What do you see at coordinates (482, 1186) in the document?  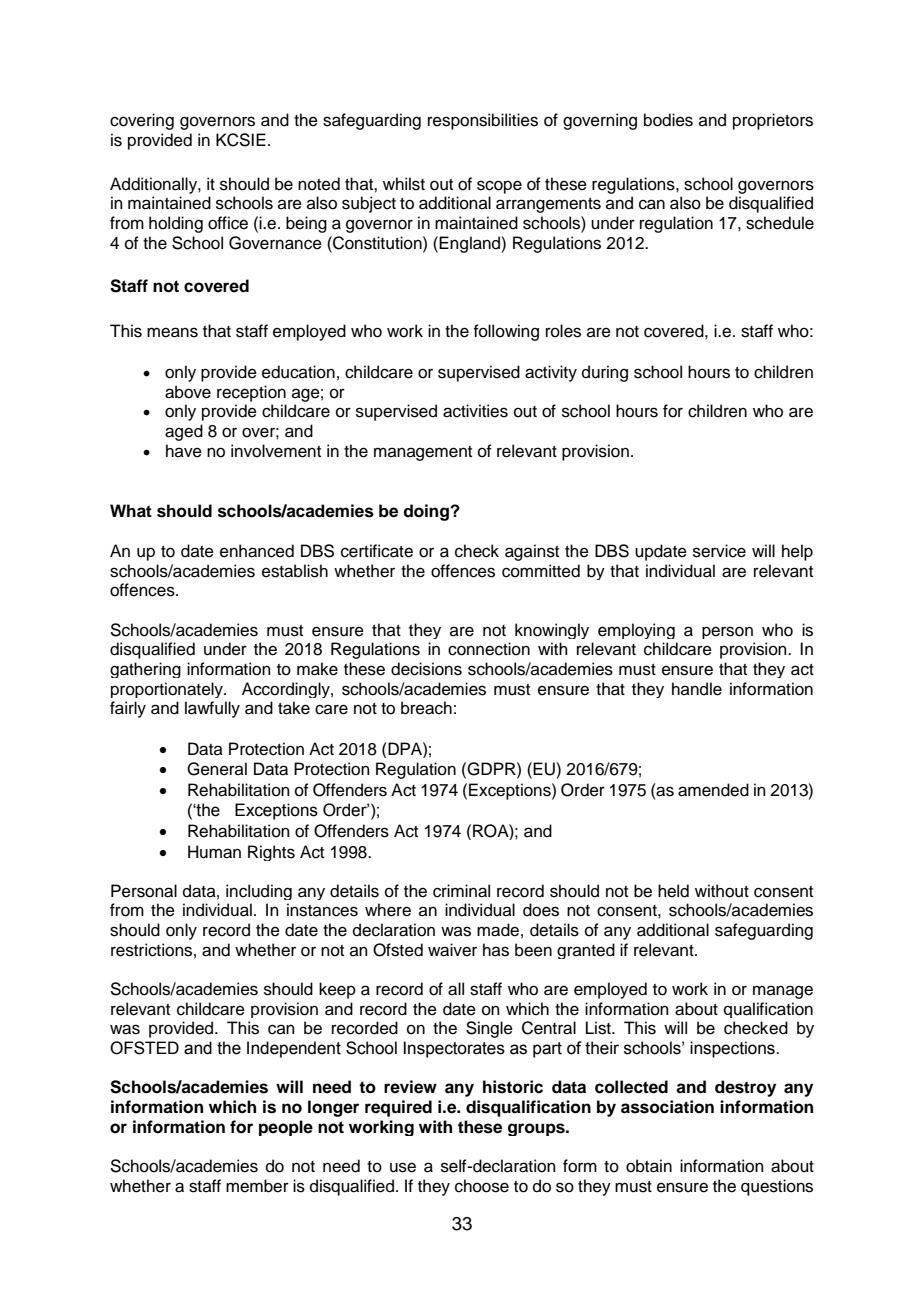 I see `choose` at bounding box center [482, 1186].
